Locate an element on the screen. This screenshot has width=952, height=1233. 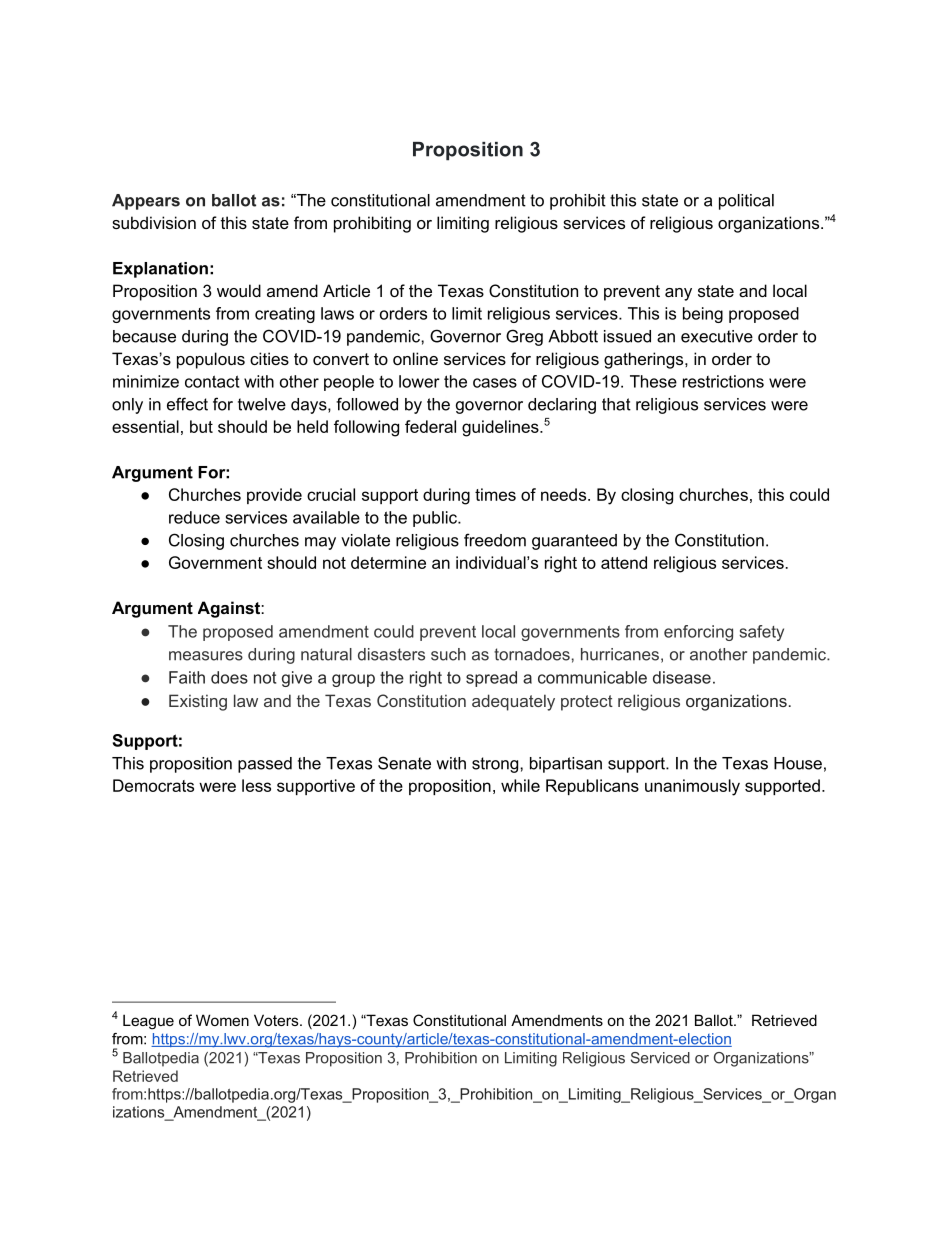
political is located at coordinates (746, 202).
